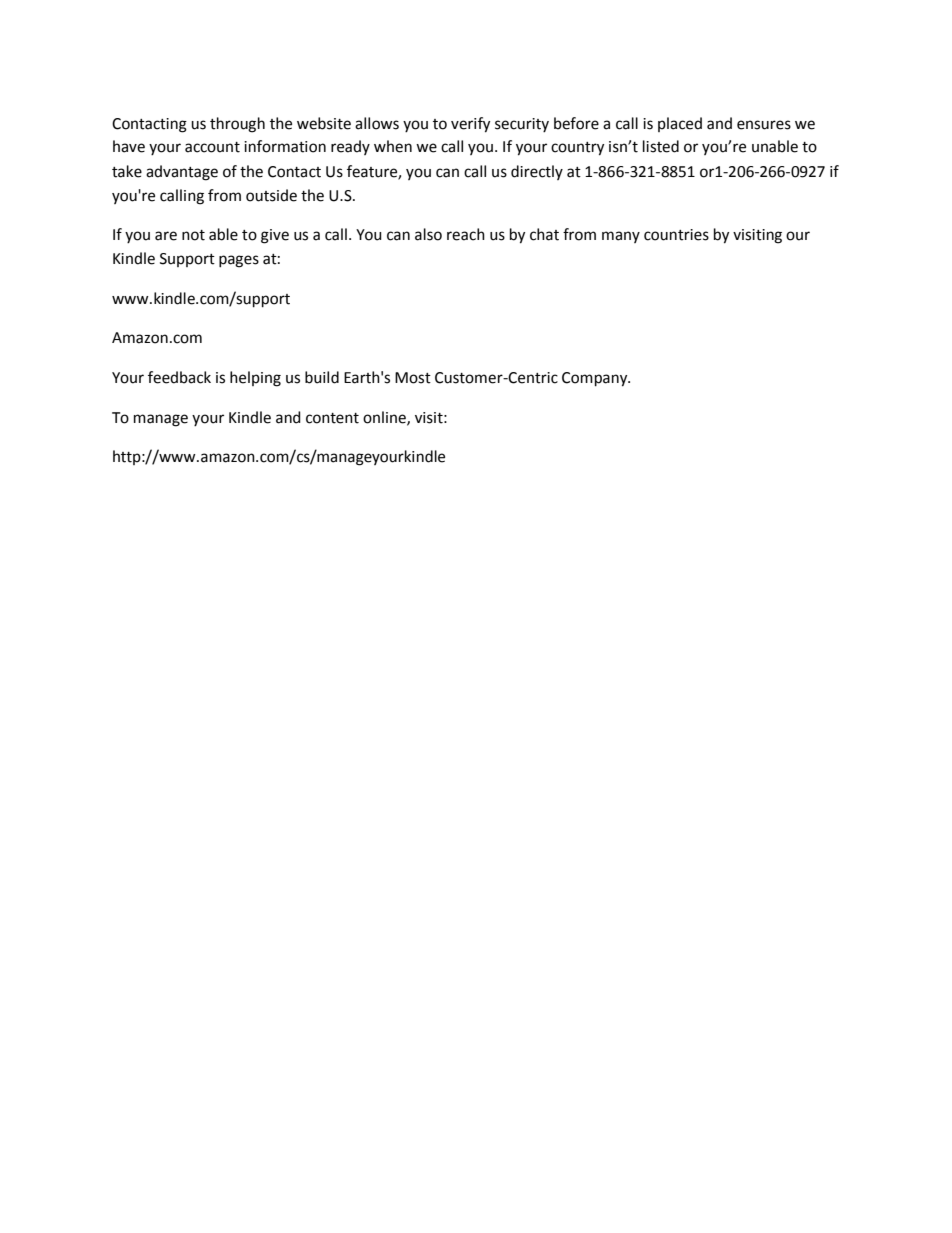 The image size is (952, 1233). Describe the element at coordinates (322, 377) in the screenshot. I see `build` at that location.
